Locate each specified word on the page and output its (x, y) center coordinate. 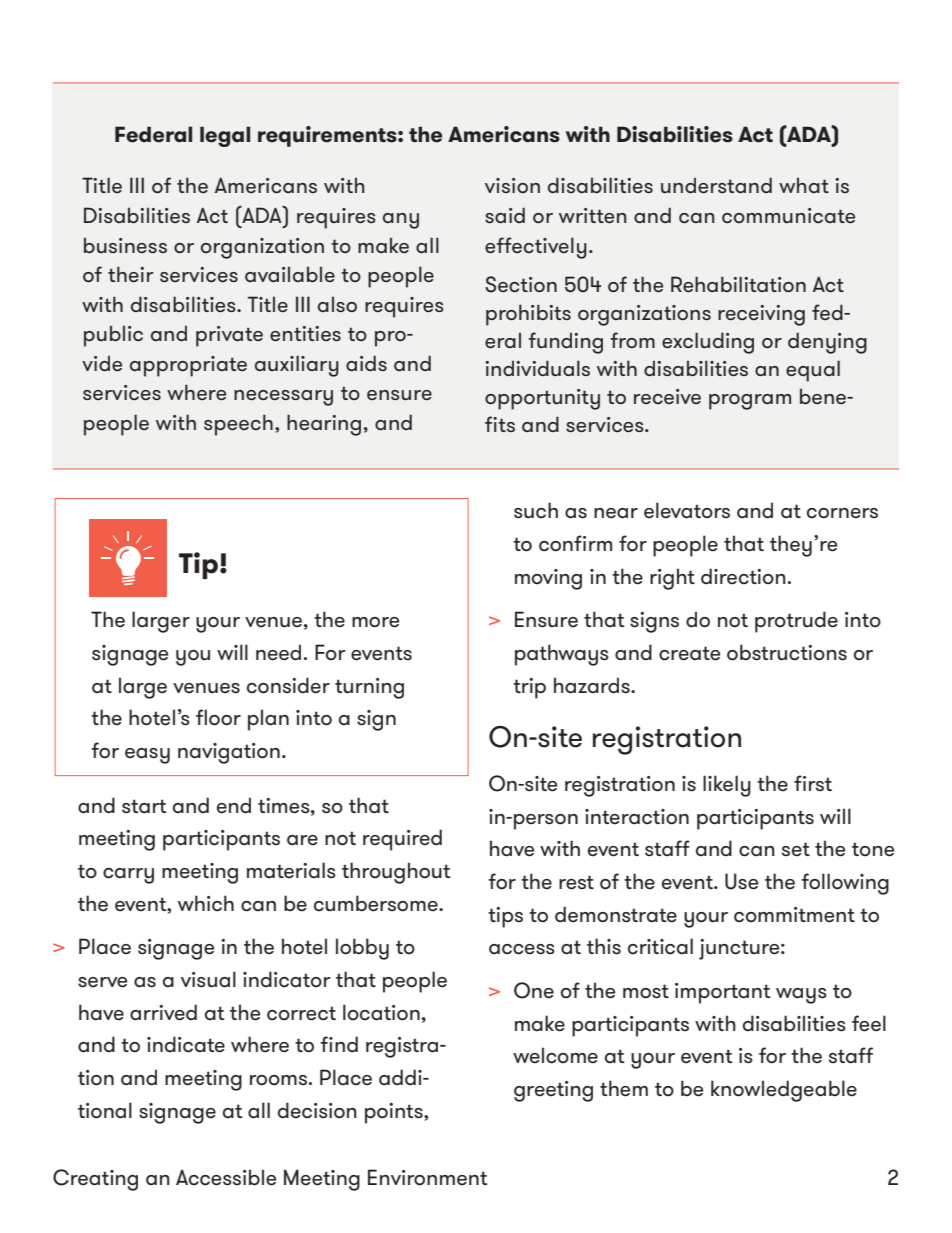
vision (512, 185)
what (804, 185)
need (278, 652)
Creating (95, 1180)
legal (225, 136)
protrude (796, 622)
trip (529, 688)
